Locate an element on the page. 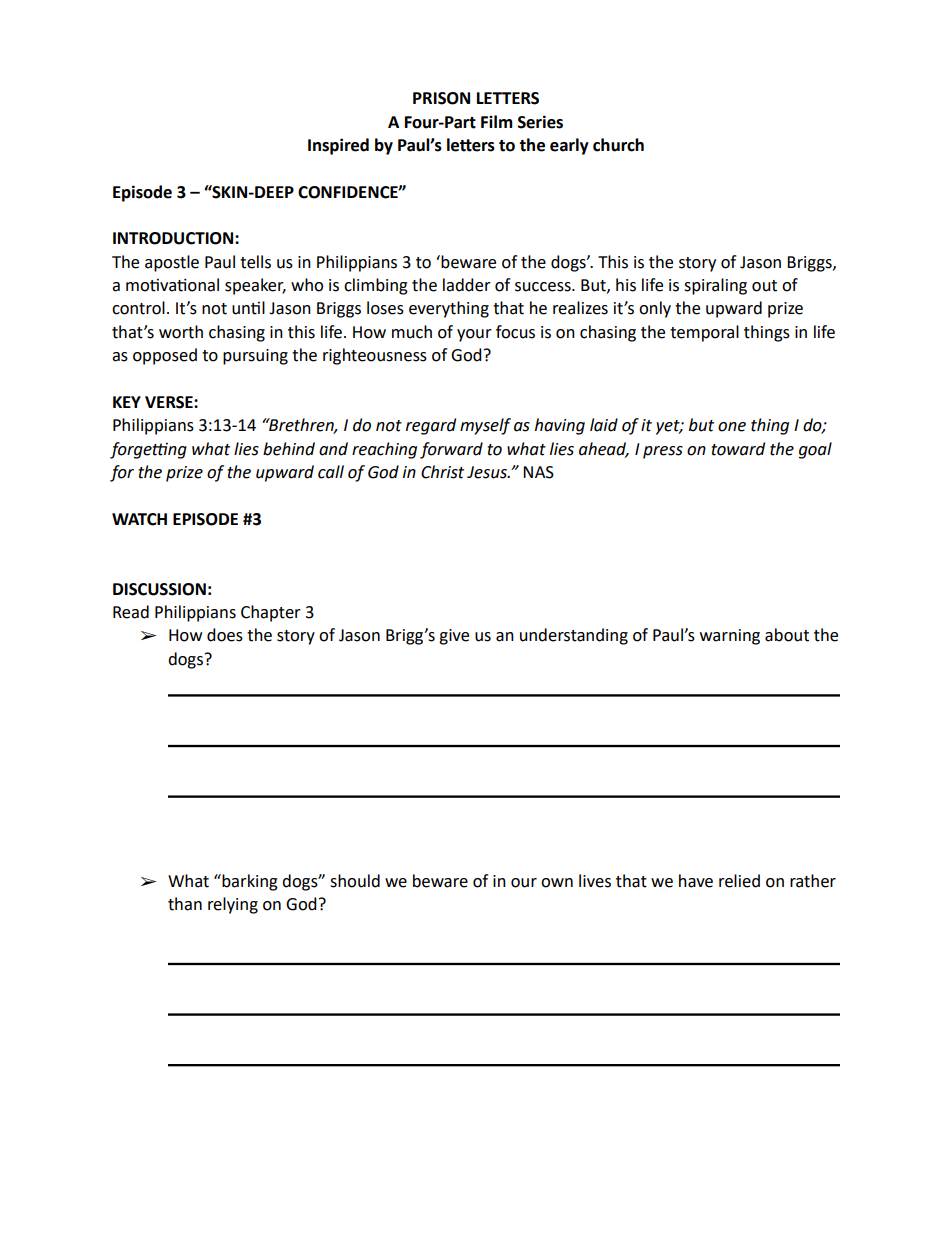 This page has width=952, height=1233. temporal is located at coordinates (704, 333).
